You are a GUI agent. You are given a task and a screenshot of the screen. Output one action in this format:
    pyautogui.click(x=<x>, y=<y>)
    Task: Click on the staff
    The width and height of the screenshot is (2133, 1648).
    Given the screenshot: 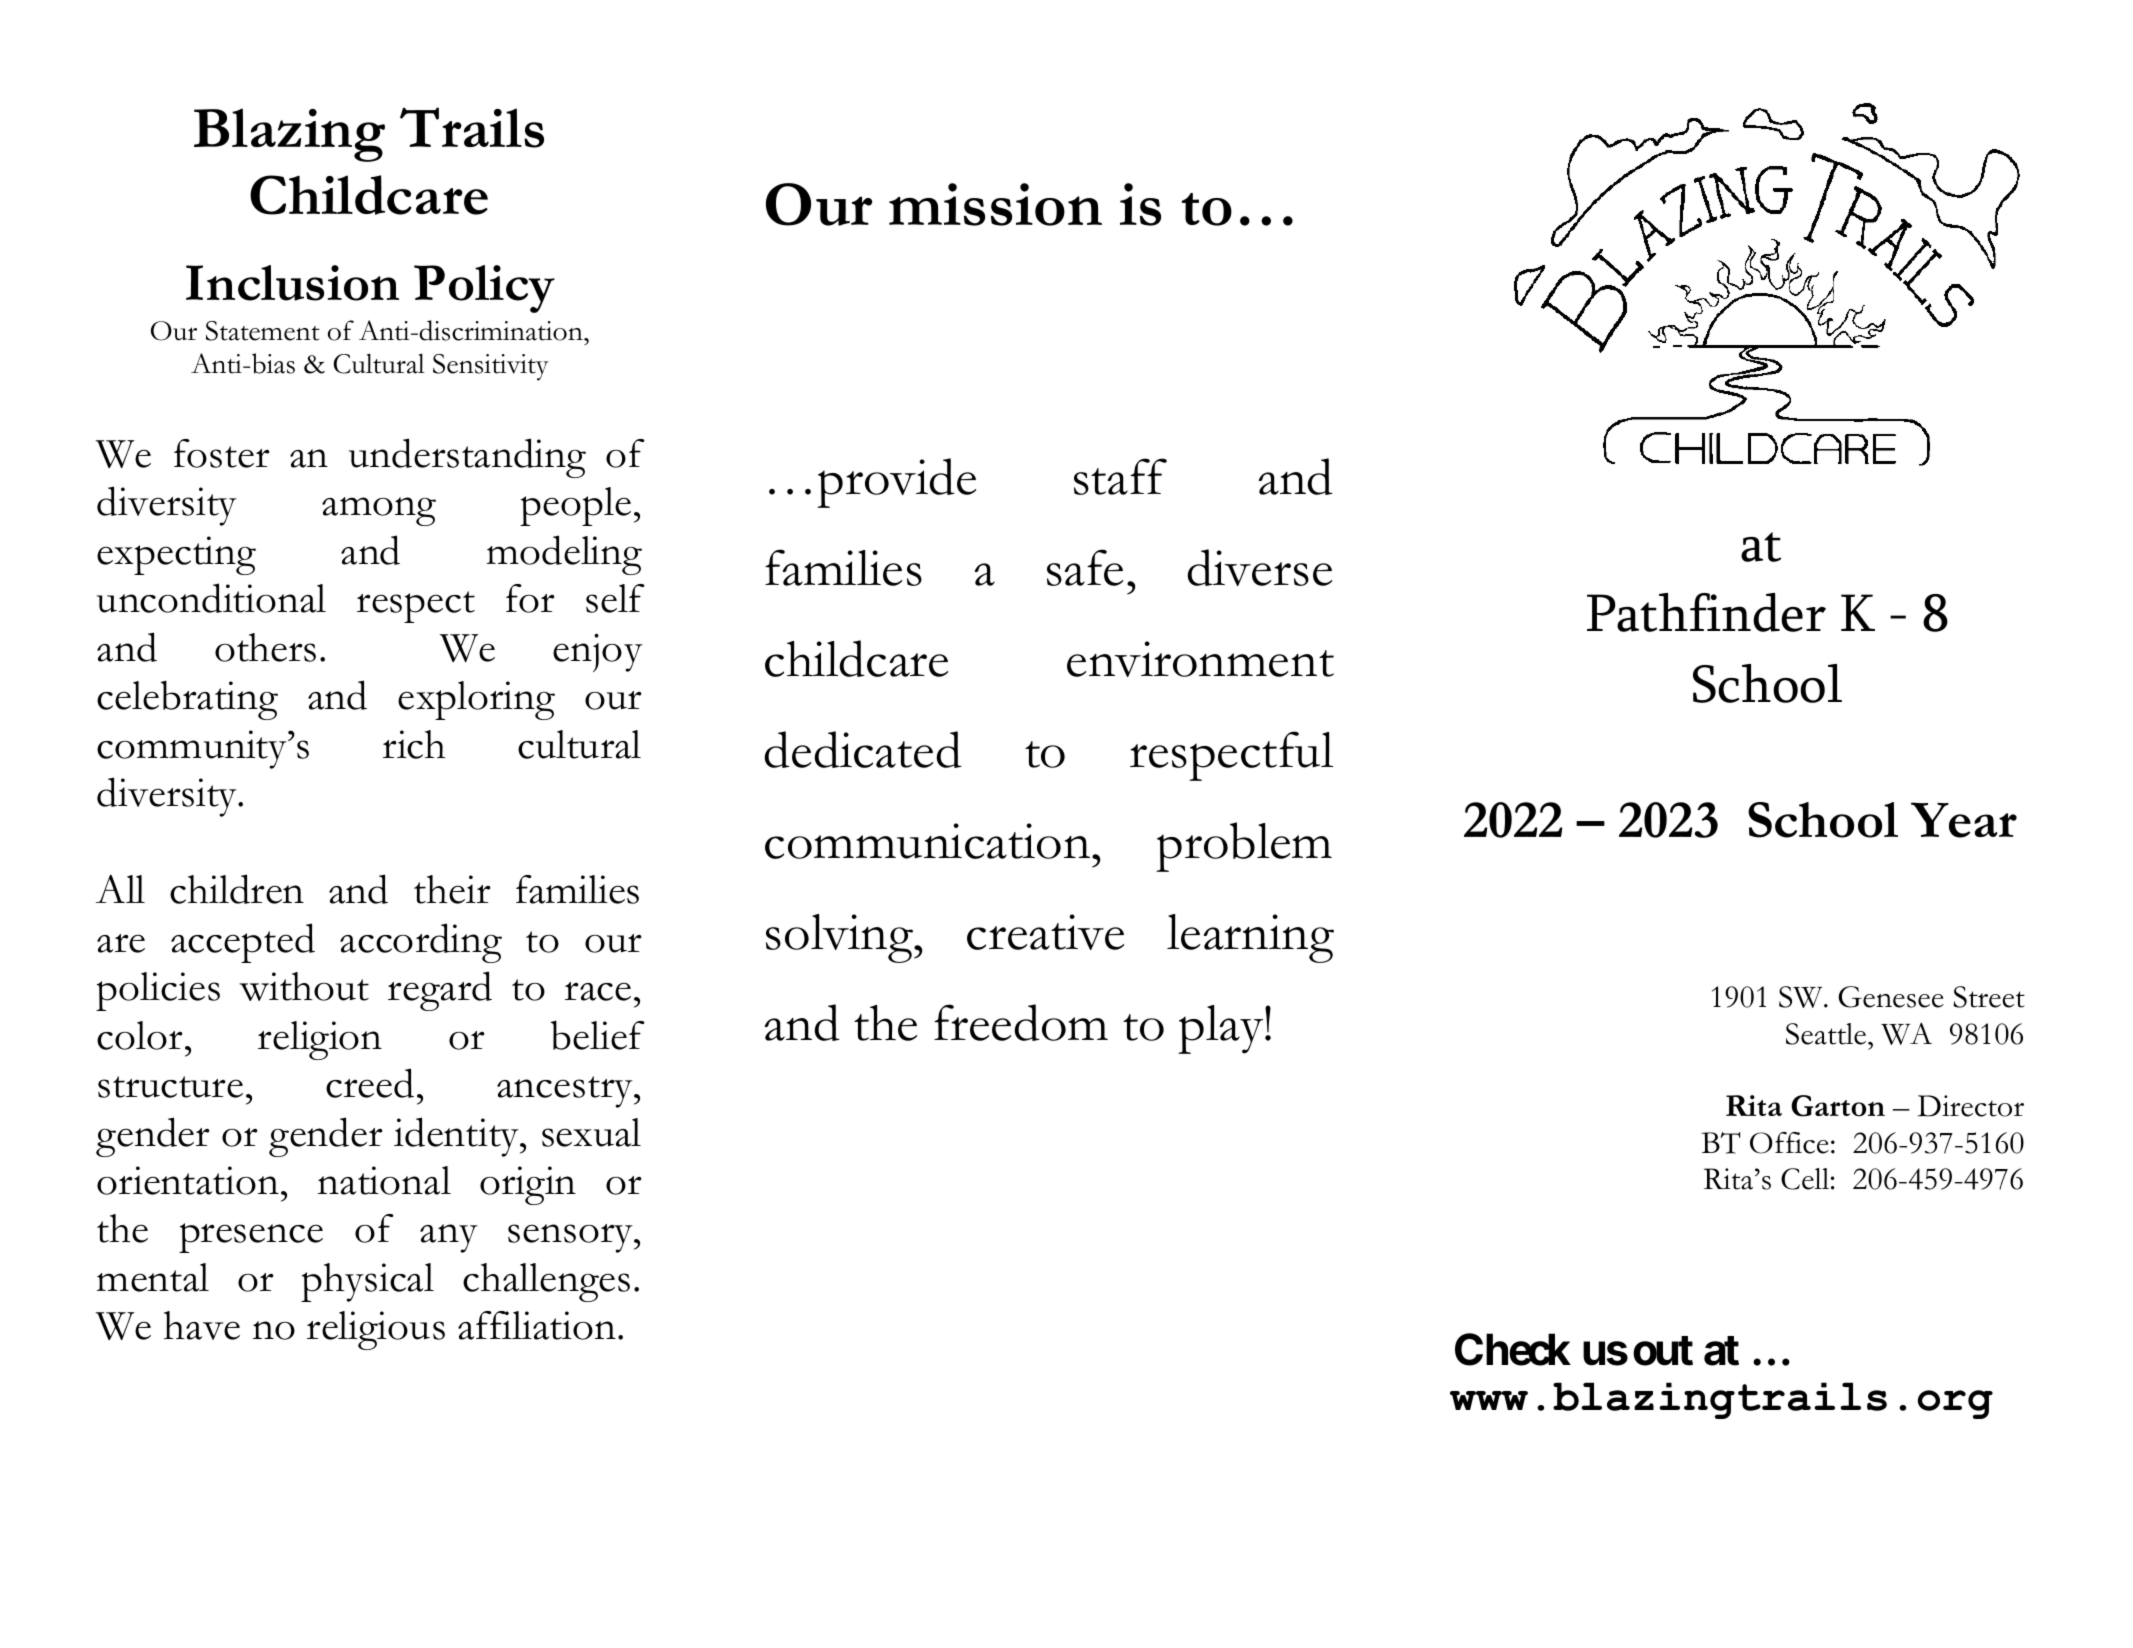 What is the action you would take?
    pyautogui.click(x=1120, y=476)
